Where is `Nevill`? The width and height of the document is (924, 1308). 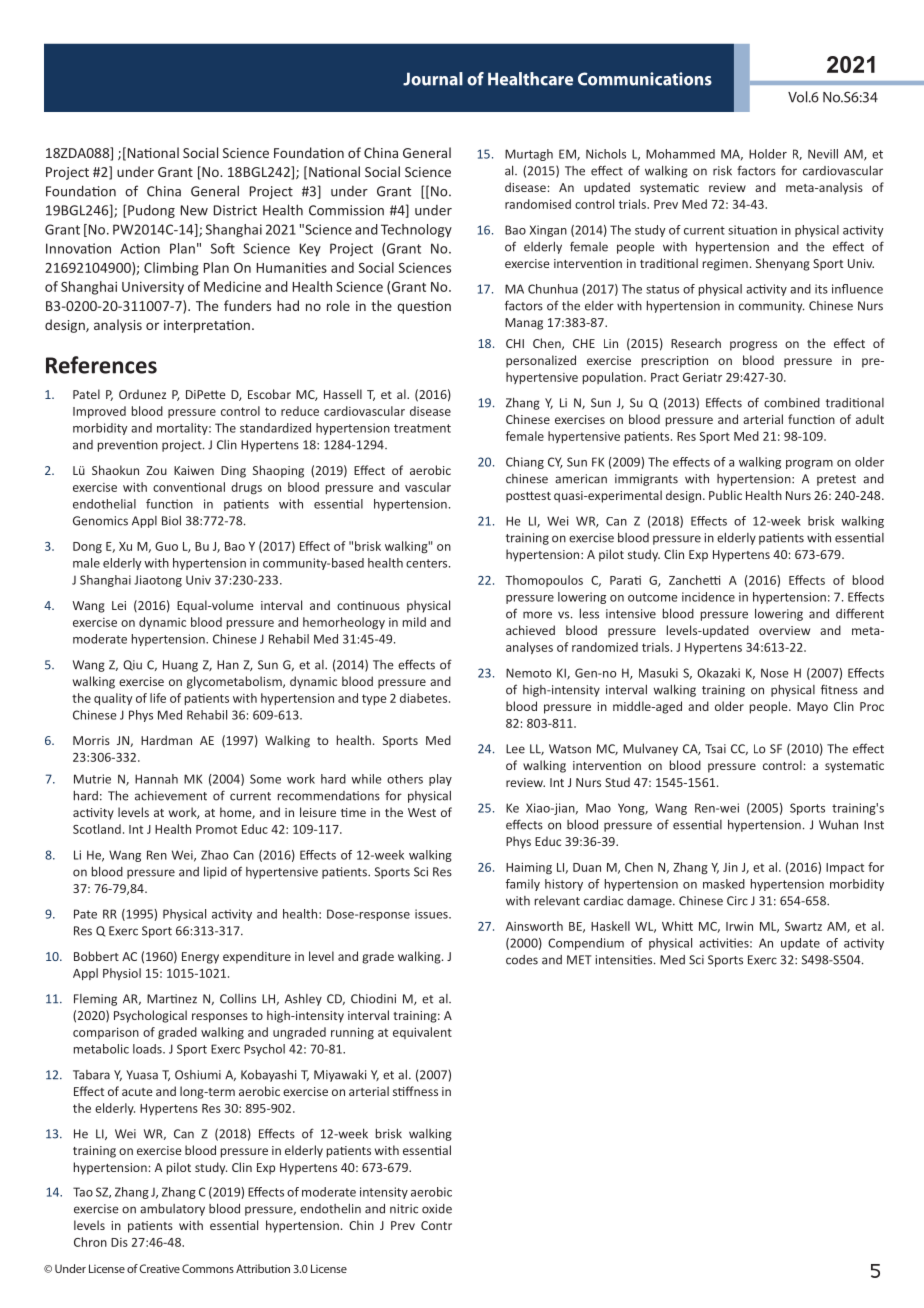 Nevill is located at coordinates (823, 154).
